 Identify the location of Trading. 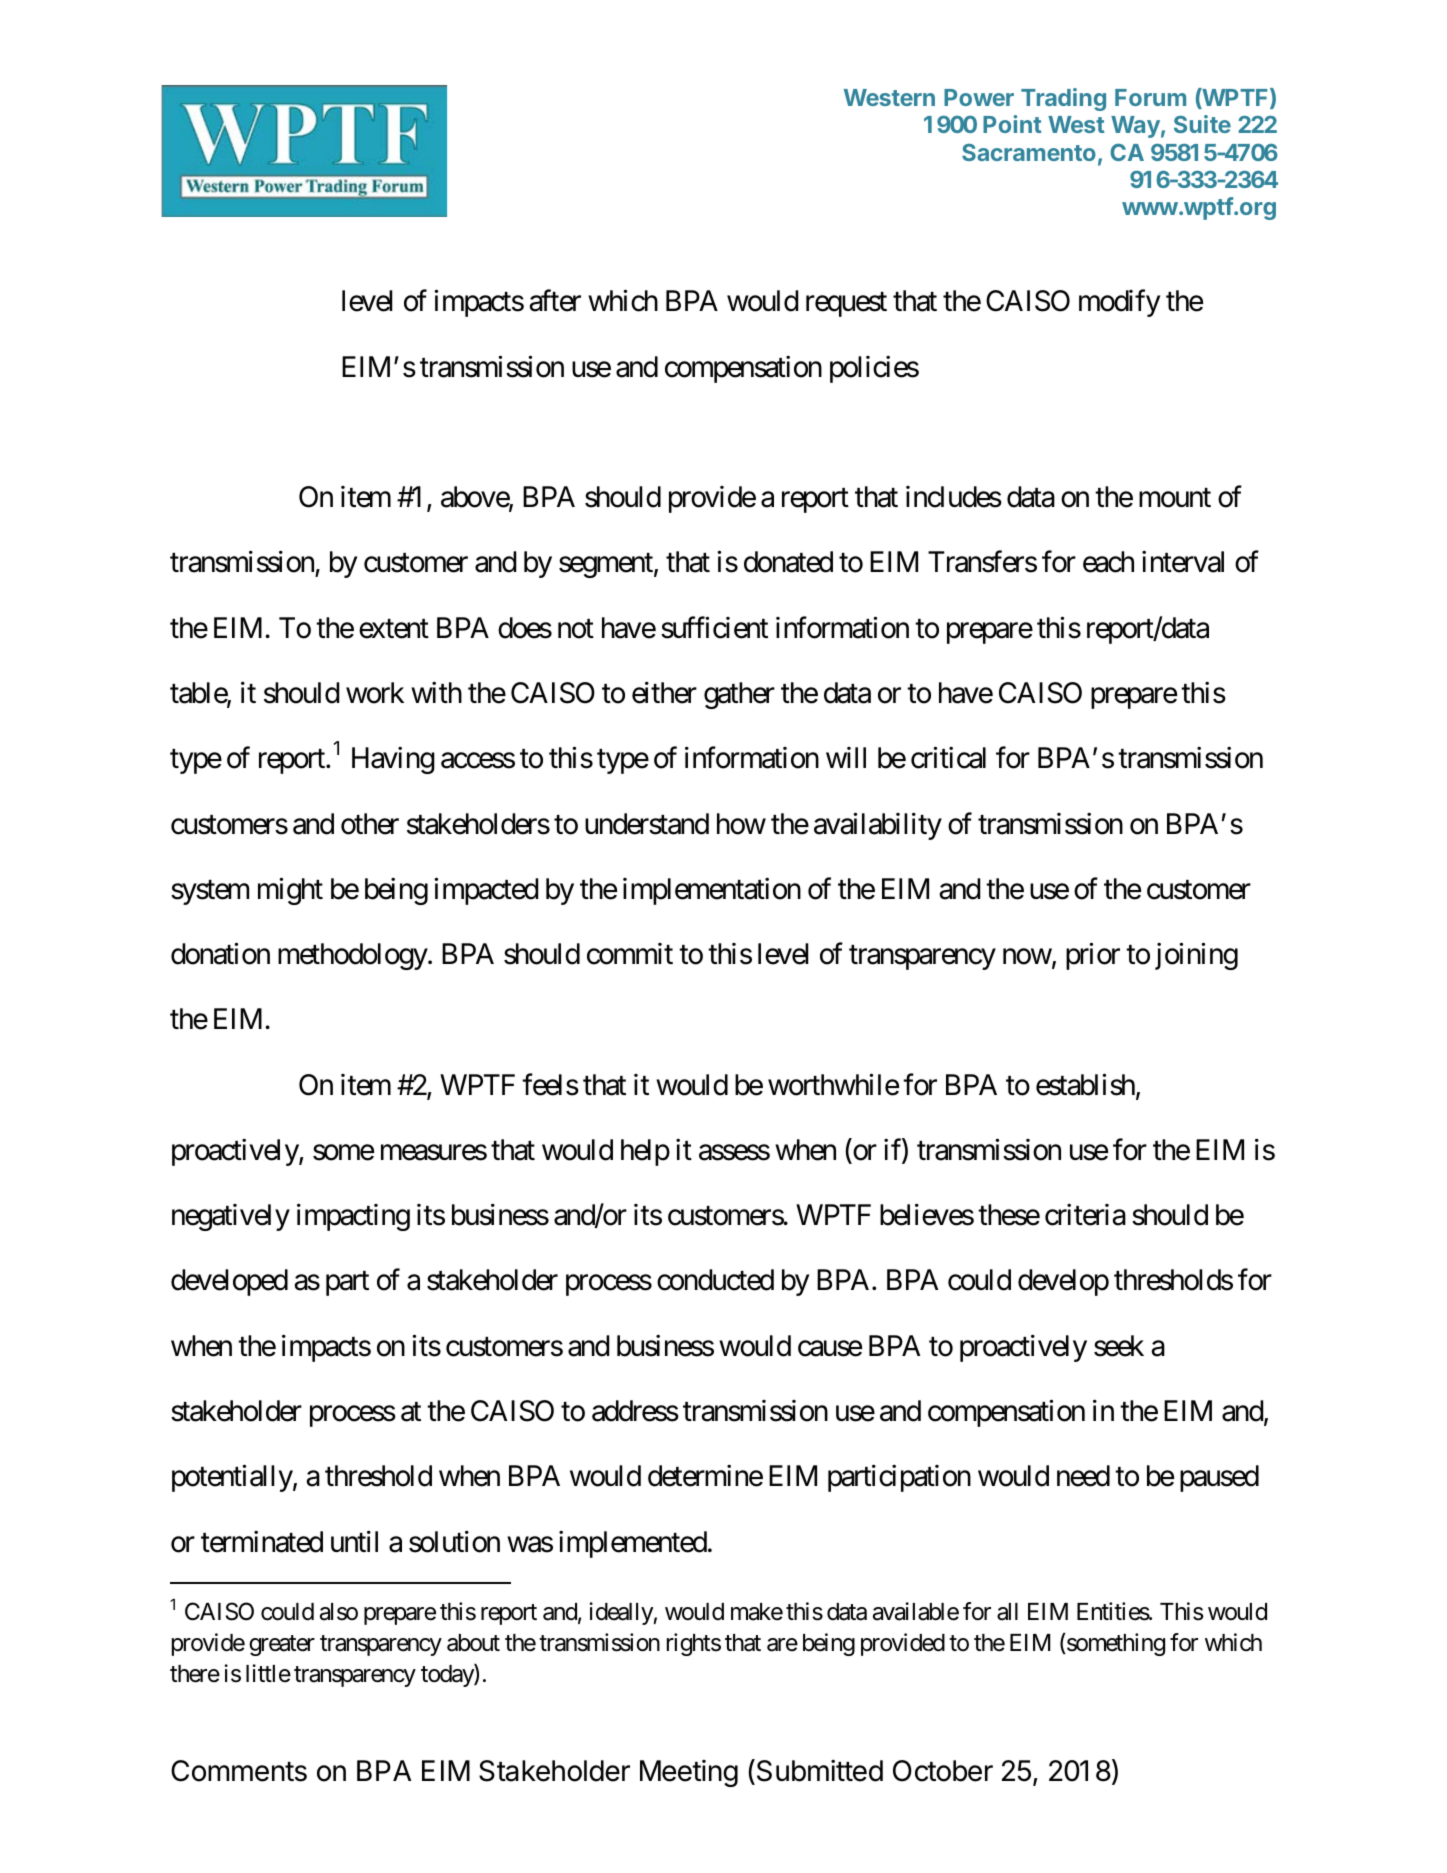
(1063, 99).
